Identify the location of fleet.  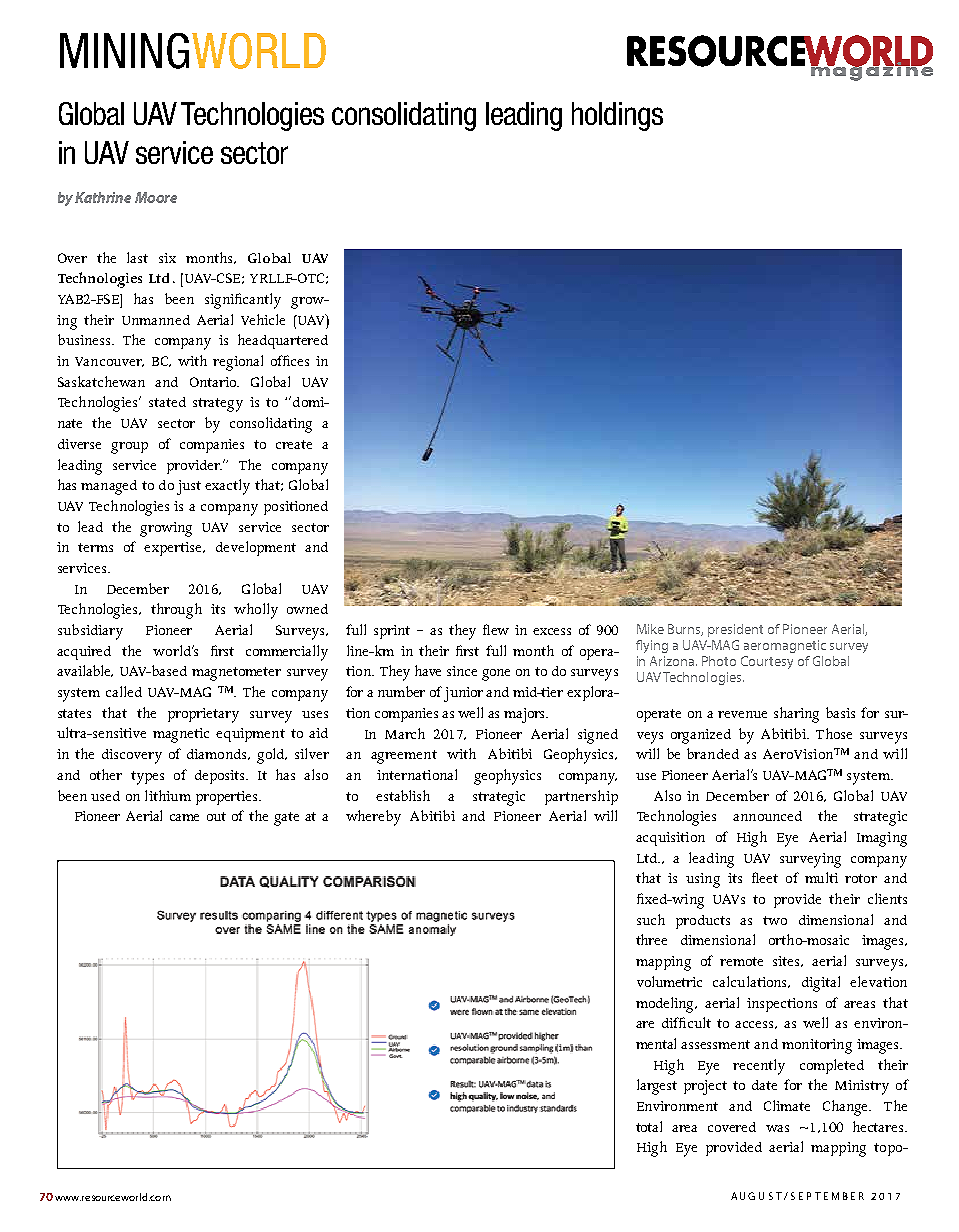
(765, 877).
